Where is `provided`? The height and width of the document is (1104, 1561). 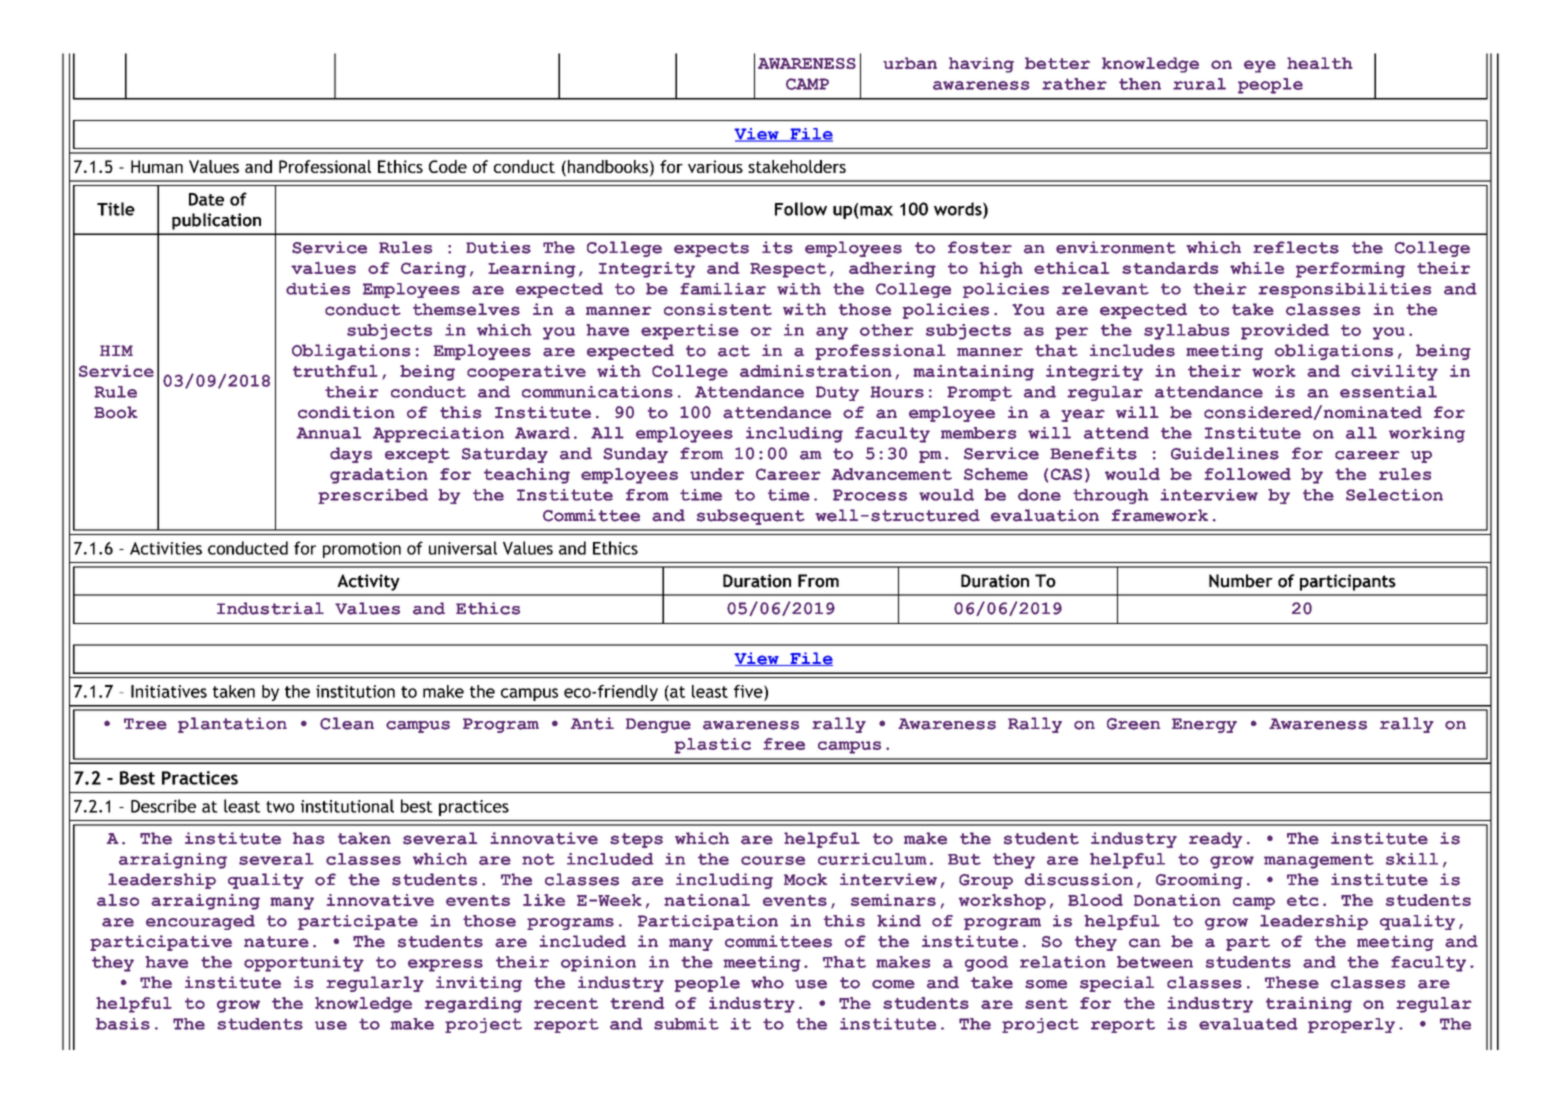
provided is located at coordinates (1285, 332).
